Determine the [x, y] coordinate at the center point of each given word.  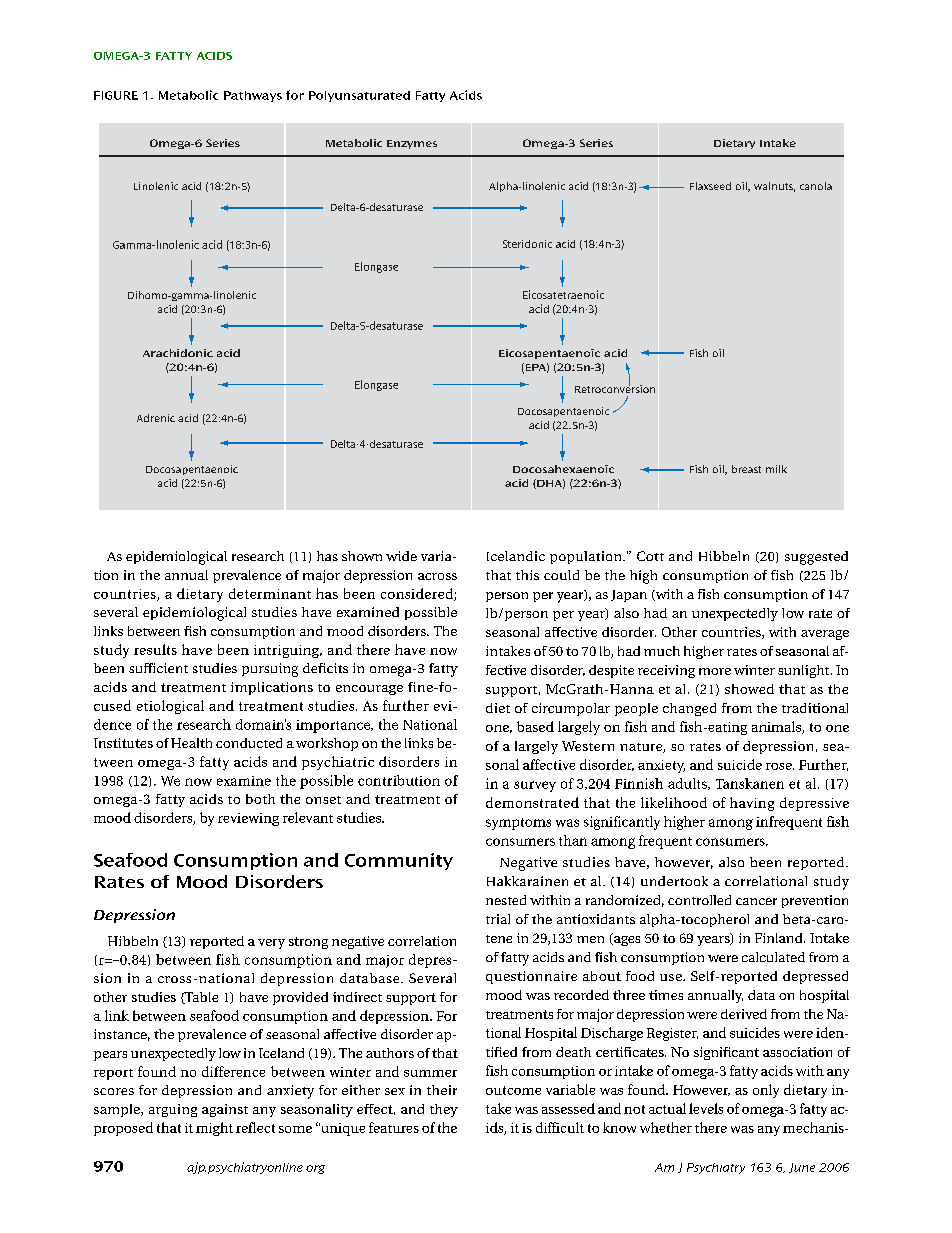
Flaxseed [710, 186]
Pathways [253, 96]
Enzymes [412, 144]
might [214, 1129]
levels [706, 1108]
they [444, 1110]
